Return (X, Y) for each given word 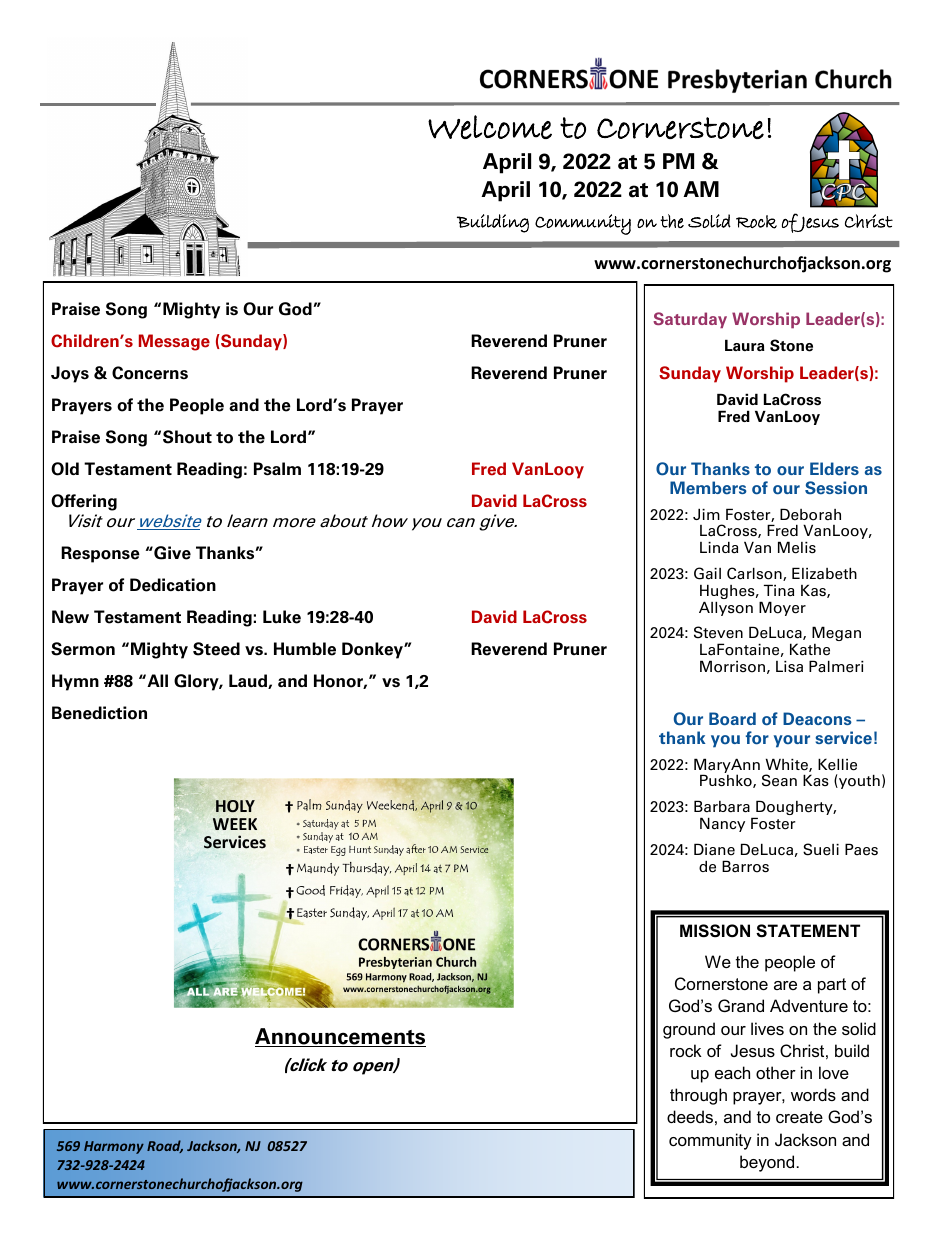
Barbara (722, 806)
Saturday (690, 320)
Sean (779, 780)
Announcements (340, 1037)
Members (708, 488)
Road (165, 1146)
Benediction (99, 713)
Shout (187, 437)
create (799, 1117)
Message (174, 342)
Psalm (277, 469)
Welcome (490, 127)
